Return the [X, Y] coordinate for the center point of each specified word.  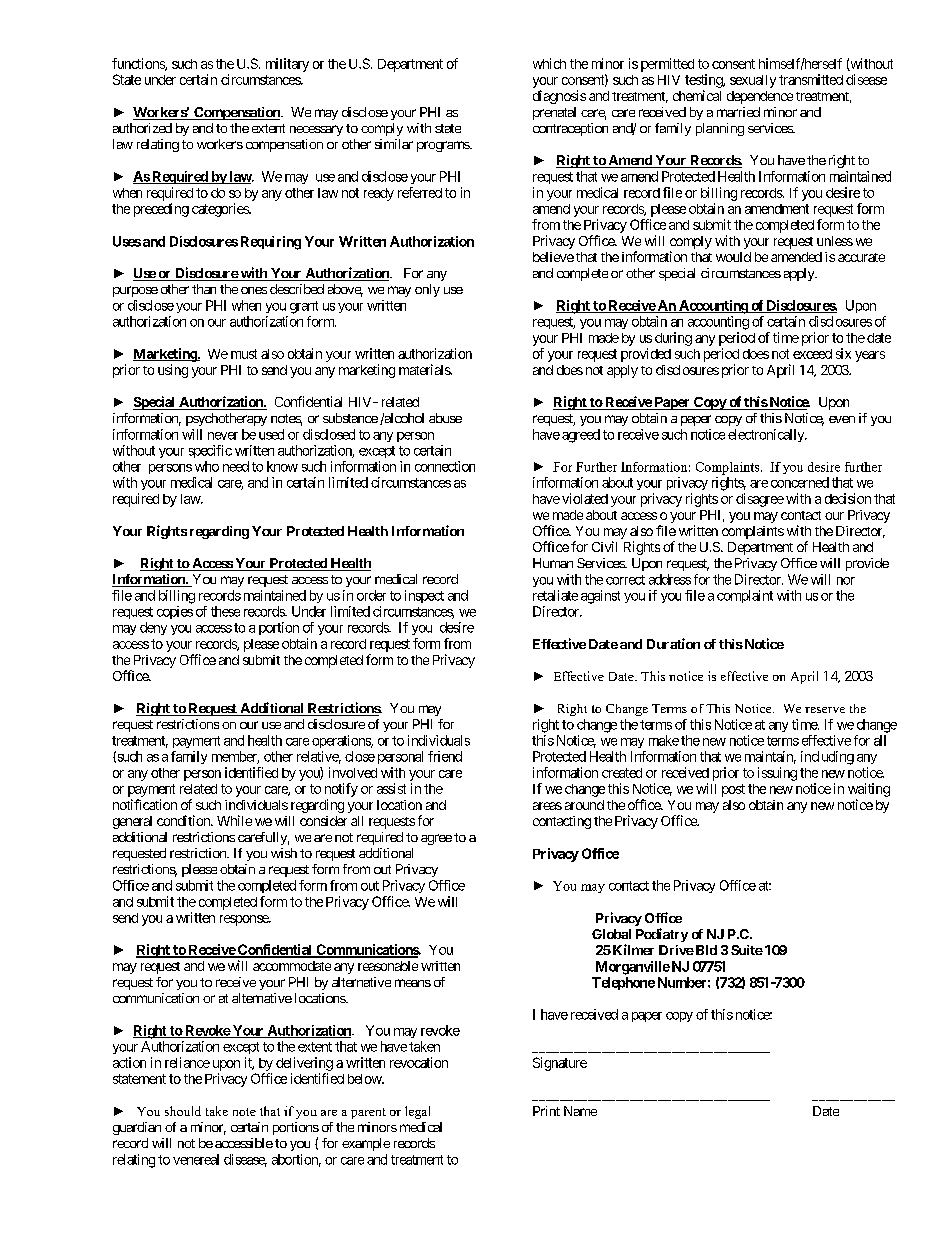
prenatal [554, 113]
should [183, 1111]
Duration [673, 643]
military [287, 65]
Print [546, 1111]
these [225, 611]
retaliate [555, 595]
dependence [760, 97]
